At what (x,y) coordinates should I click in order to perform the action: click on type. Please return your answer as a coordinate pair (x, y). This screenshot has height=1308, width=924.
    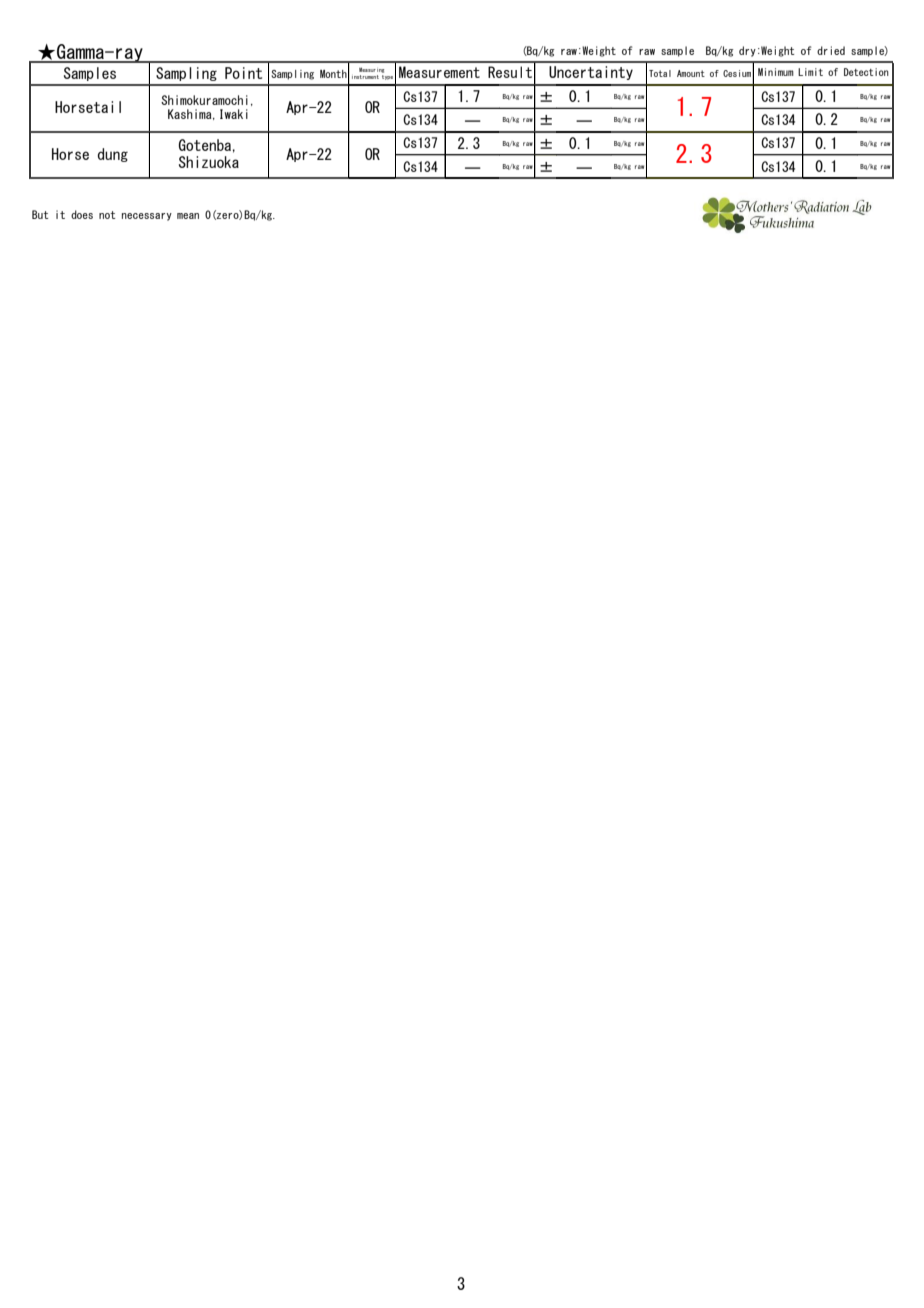
    Looking at the image, I should click on (387, 77).
